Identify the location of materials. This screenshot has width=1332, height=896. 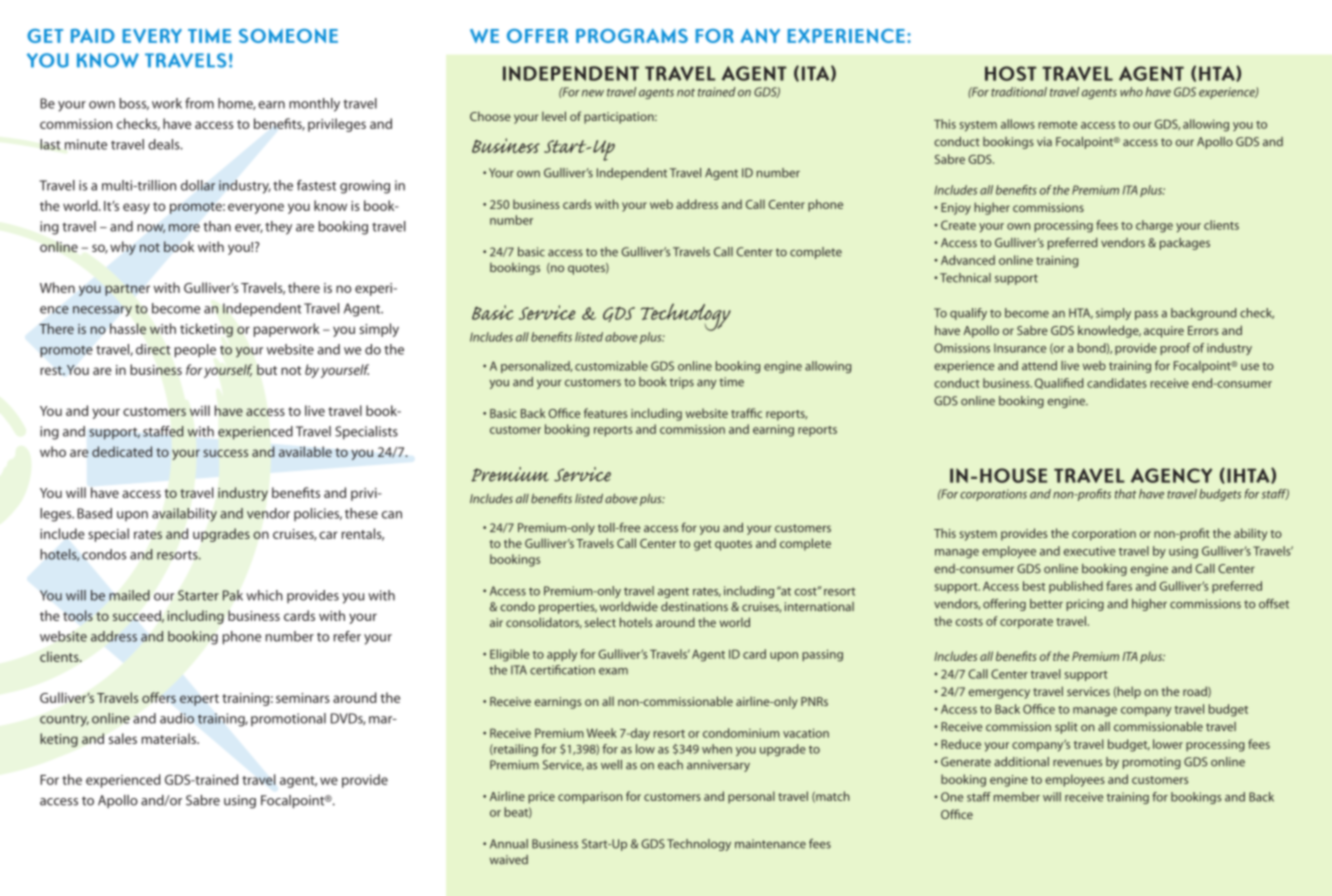
(170, 738).
